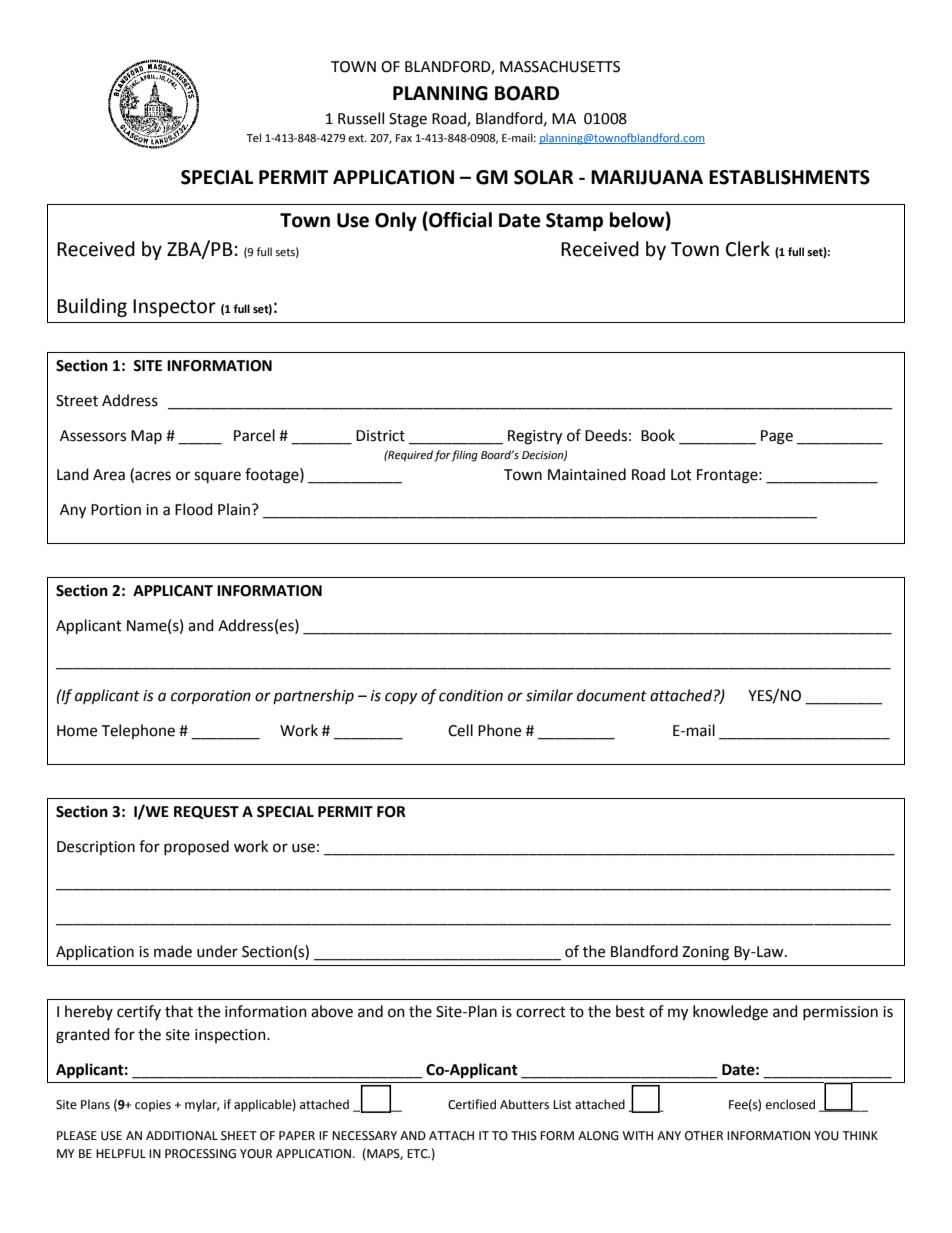 Image resolution: width=952 pixels, height=1233 pixels. I want to click on Stage, so click(408, 120).
